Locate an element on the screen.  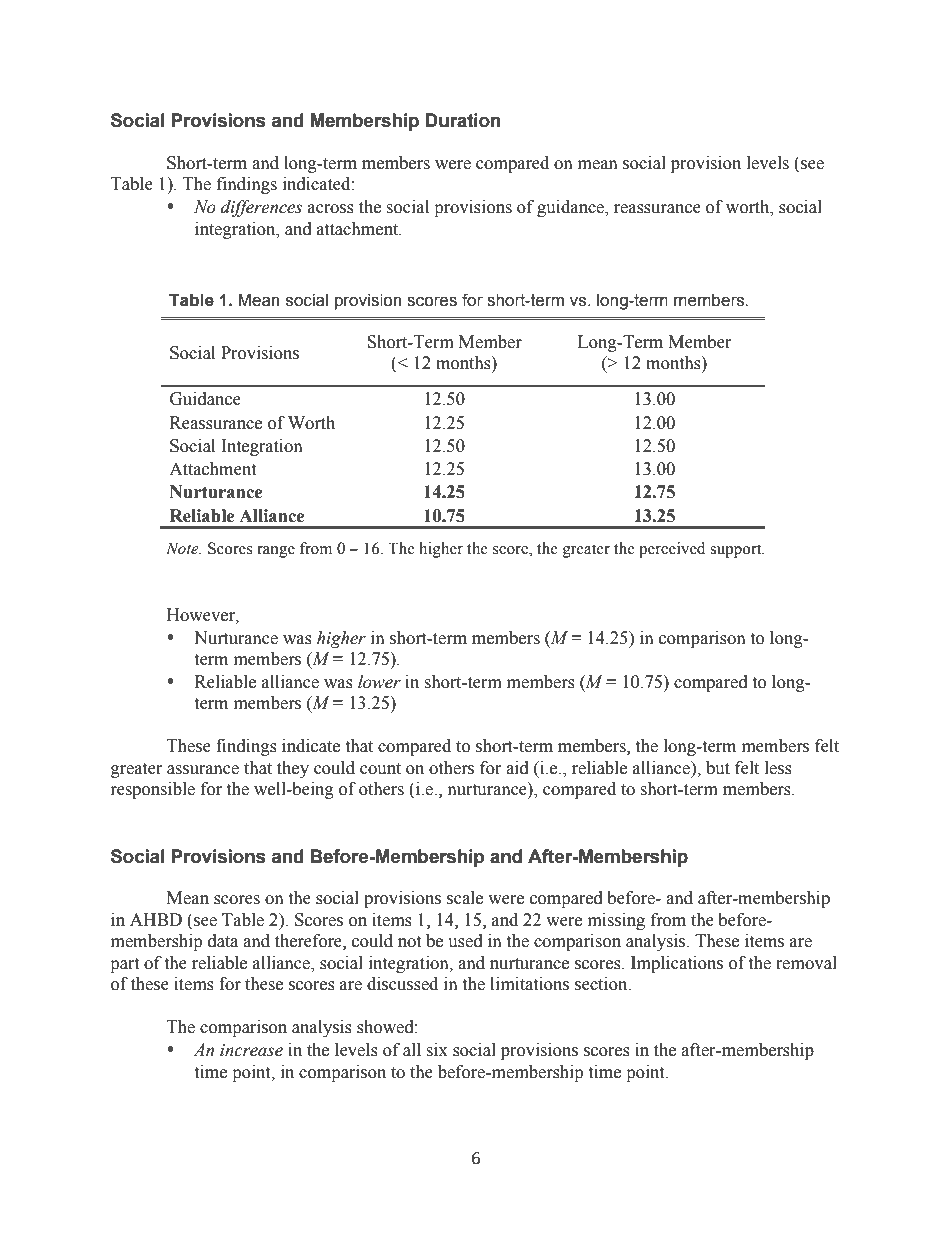
scale is located at coordinates (465, 898).
